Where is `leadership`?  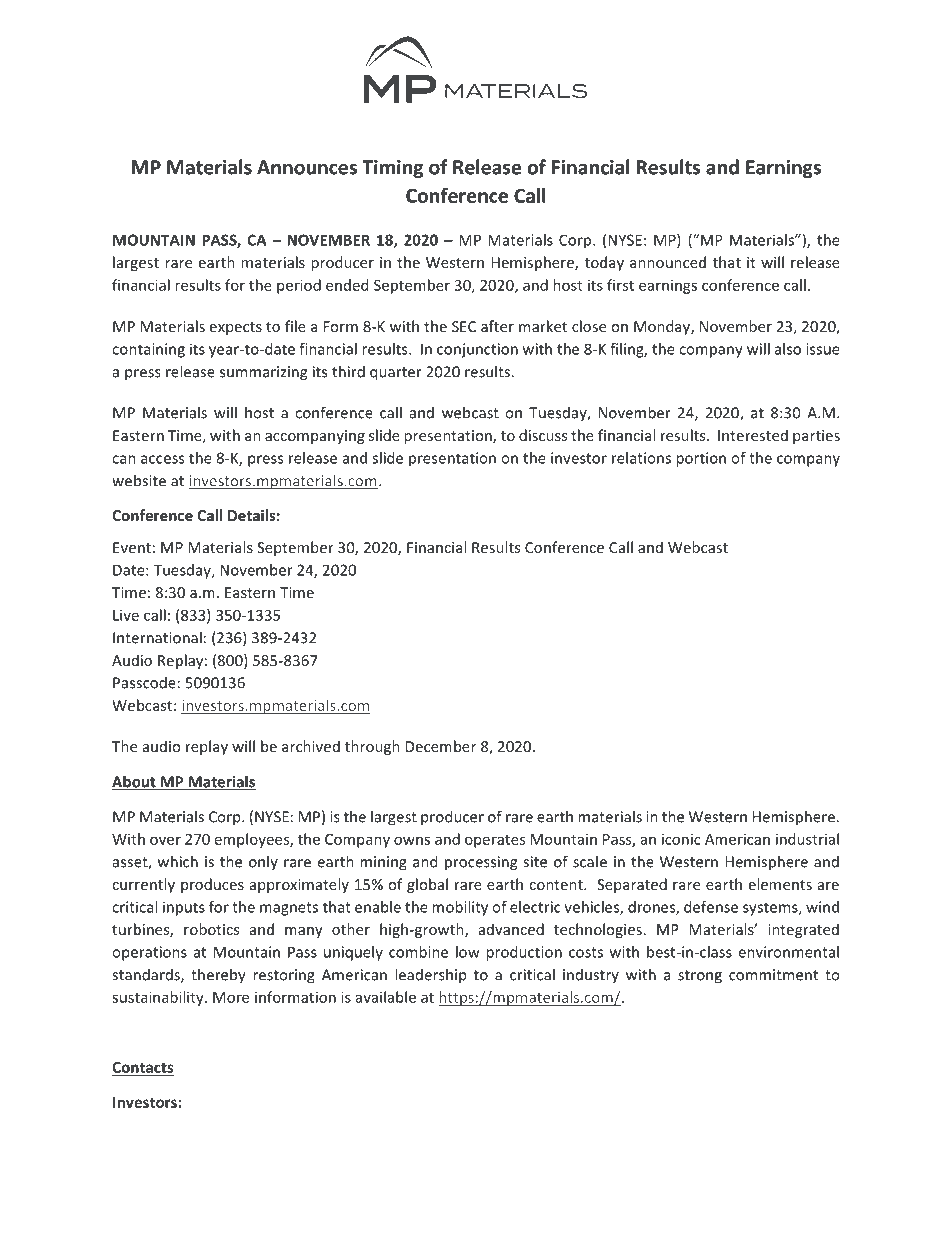 leadership is located at coordinates (431, 976).
